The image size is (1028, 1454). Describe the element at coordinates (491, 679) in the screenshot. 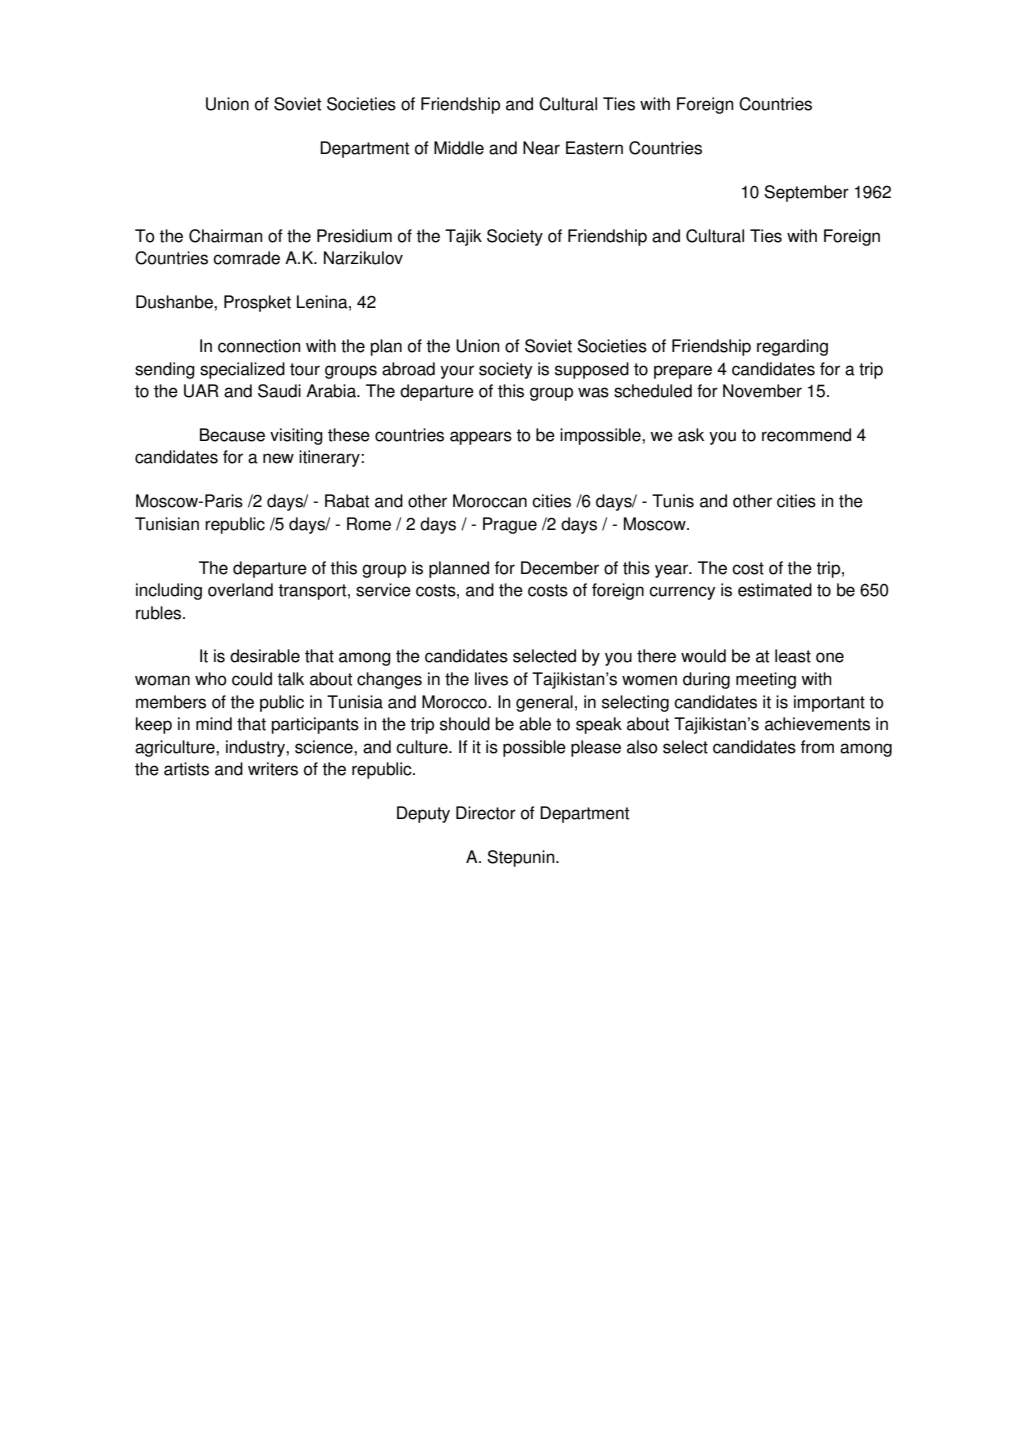

I see `lives` at that location.
